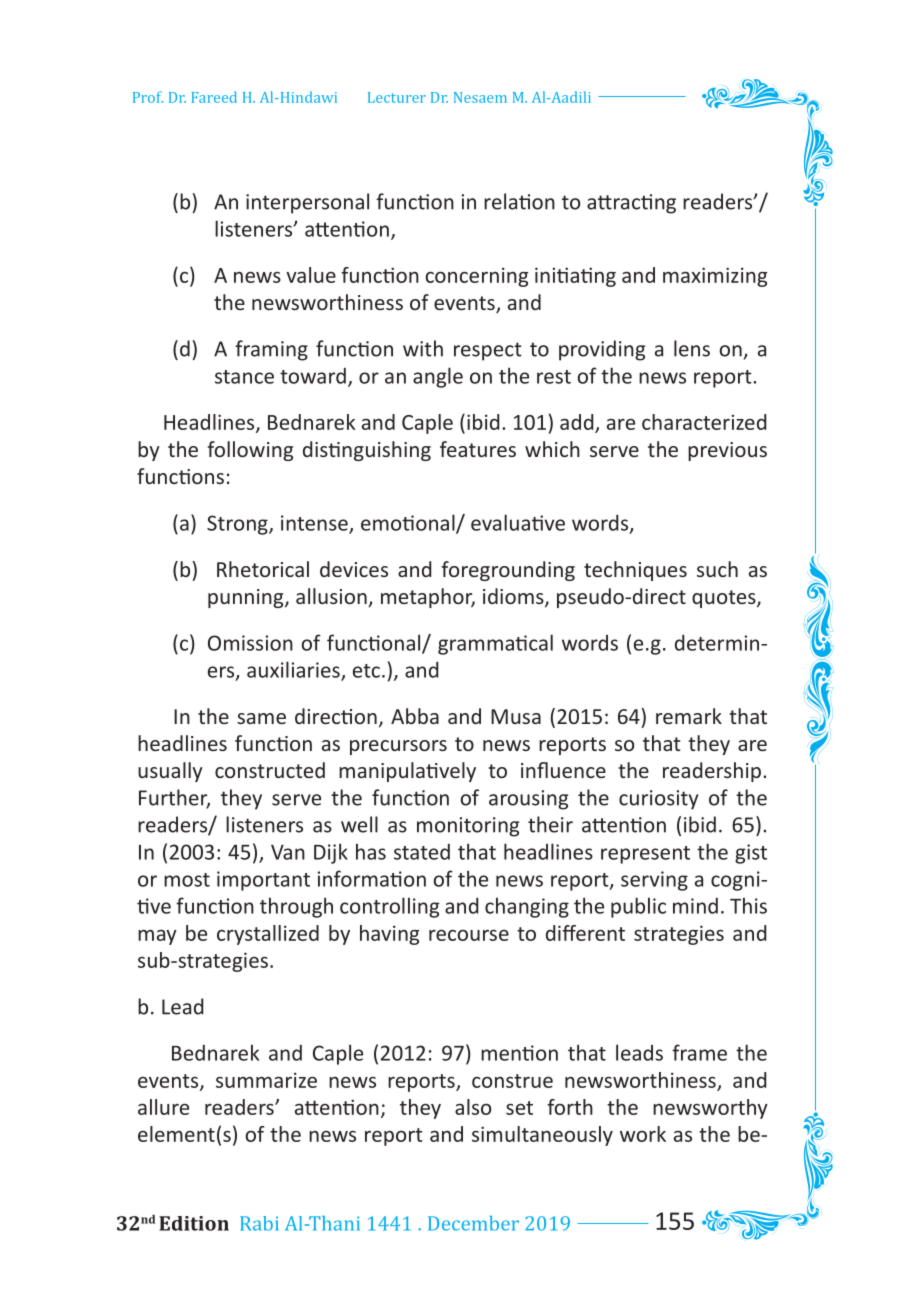 The height and width of the document is (1316, 905). What do you see at coordinates (727, 451) in the document?
I see `previous` at bounding box center [727, 451].
